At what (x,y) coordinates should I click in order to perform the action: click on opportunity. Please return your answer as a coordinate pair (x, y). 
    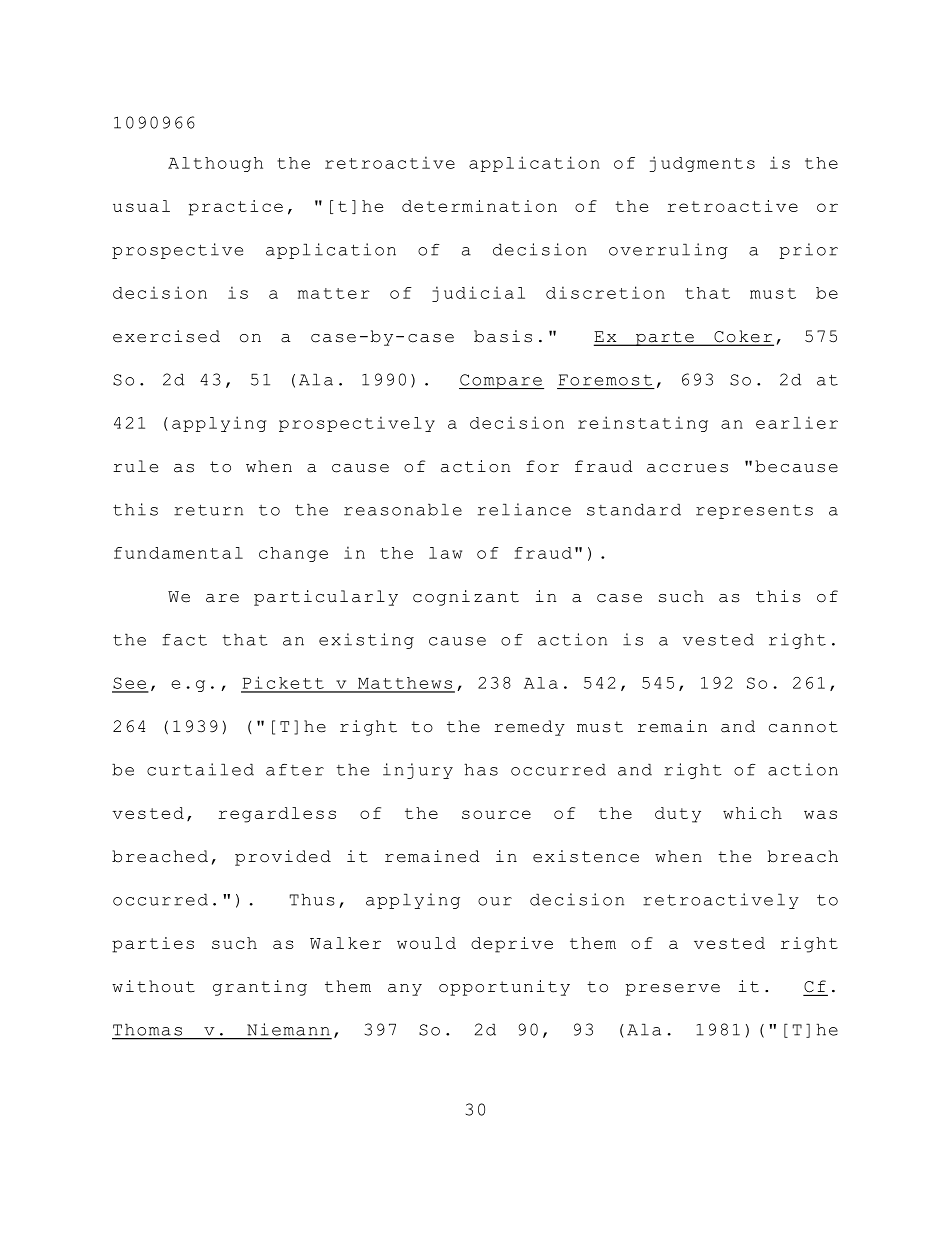
    Looking at the image, I should click on (504, 988).
